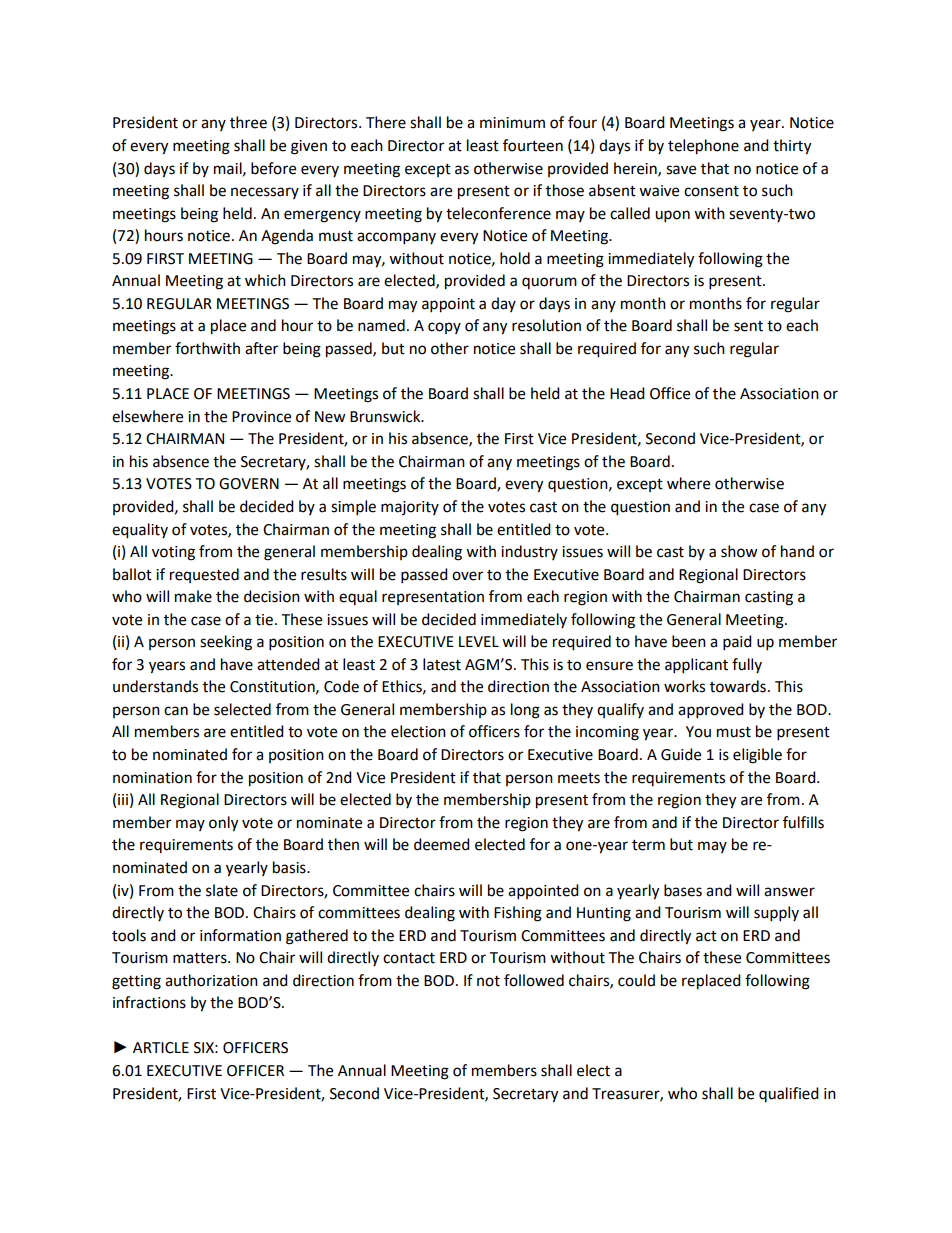  What do you see at coordinates (193, 596) in the document?
I see `make` at bounding box center [193, 596].
